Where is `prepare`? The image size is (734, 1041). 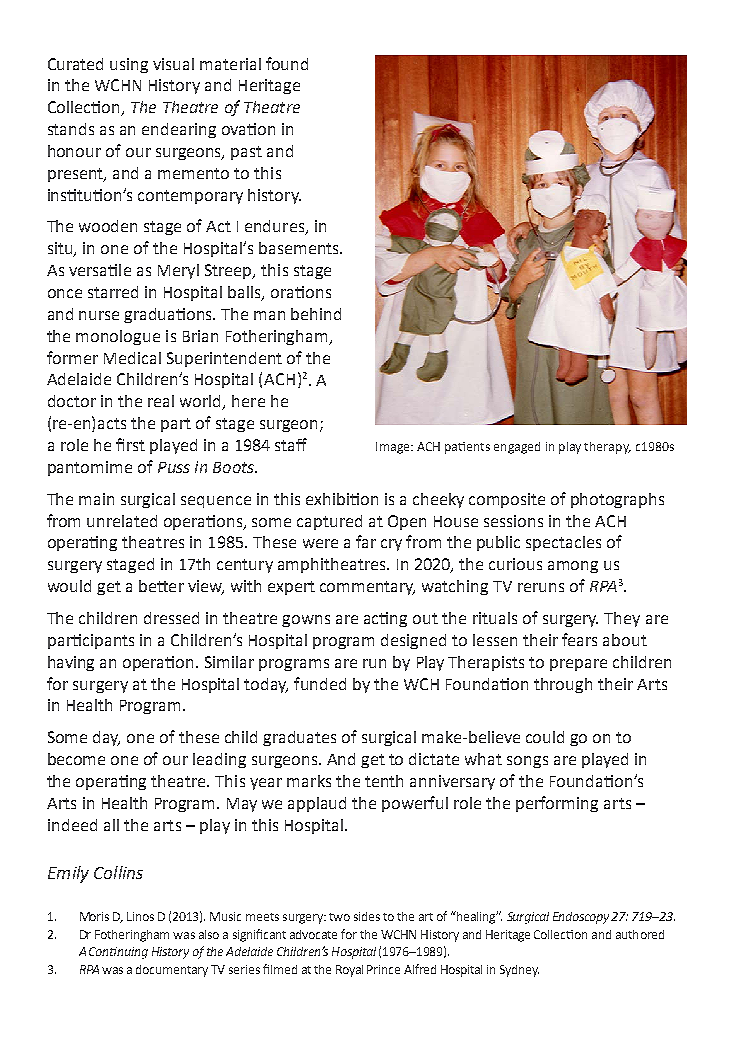 prepare is located at coordinates (578, 665).
